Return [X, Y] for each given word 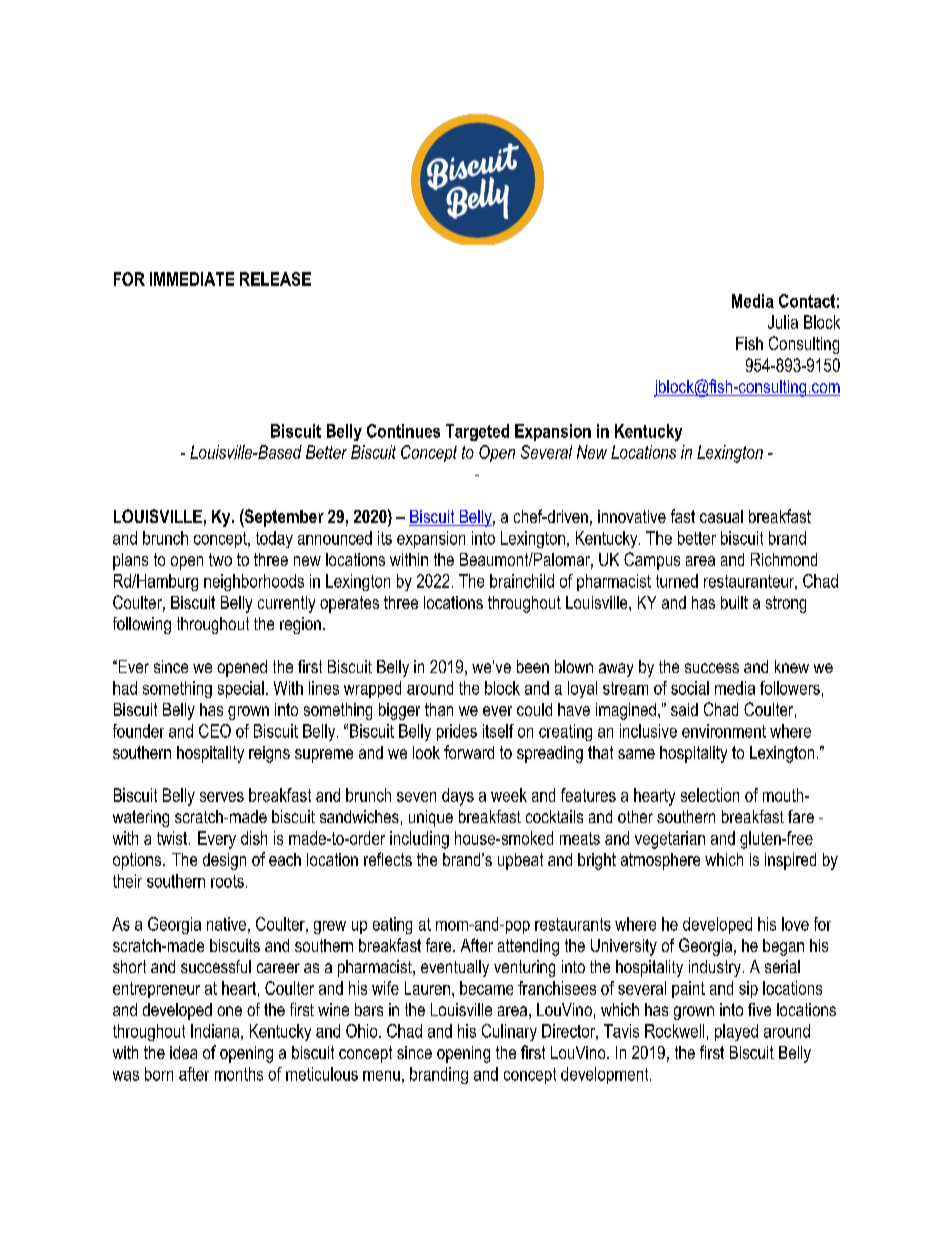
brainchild [522, 581]
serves [222, 797]
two [220, 559]
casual [721, 516]
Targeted [477, 432]
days [458, 797]
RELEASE [275, 279]
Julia [783, 322]
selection [710, 795]
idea [183, 1052]
